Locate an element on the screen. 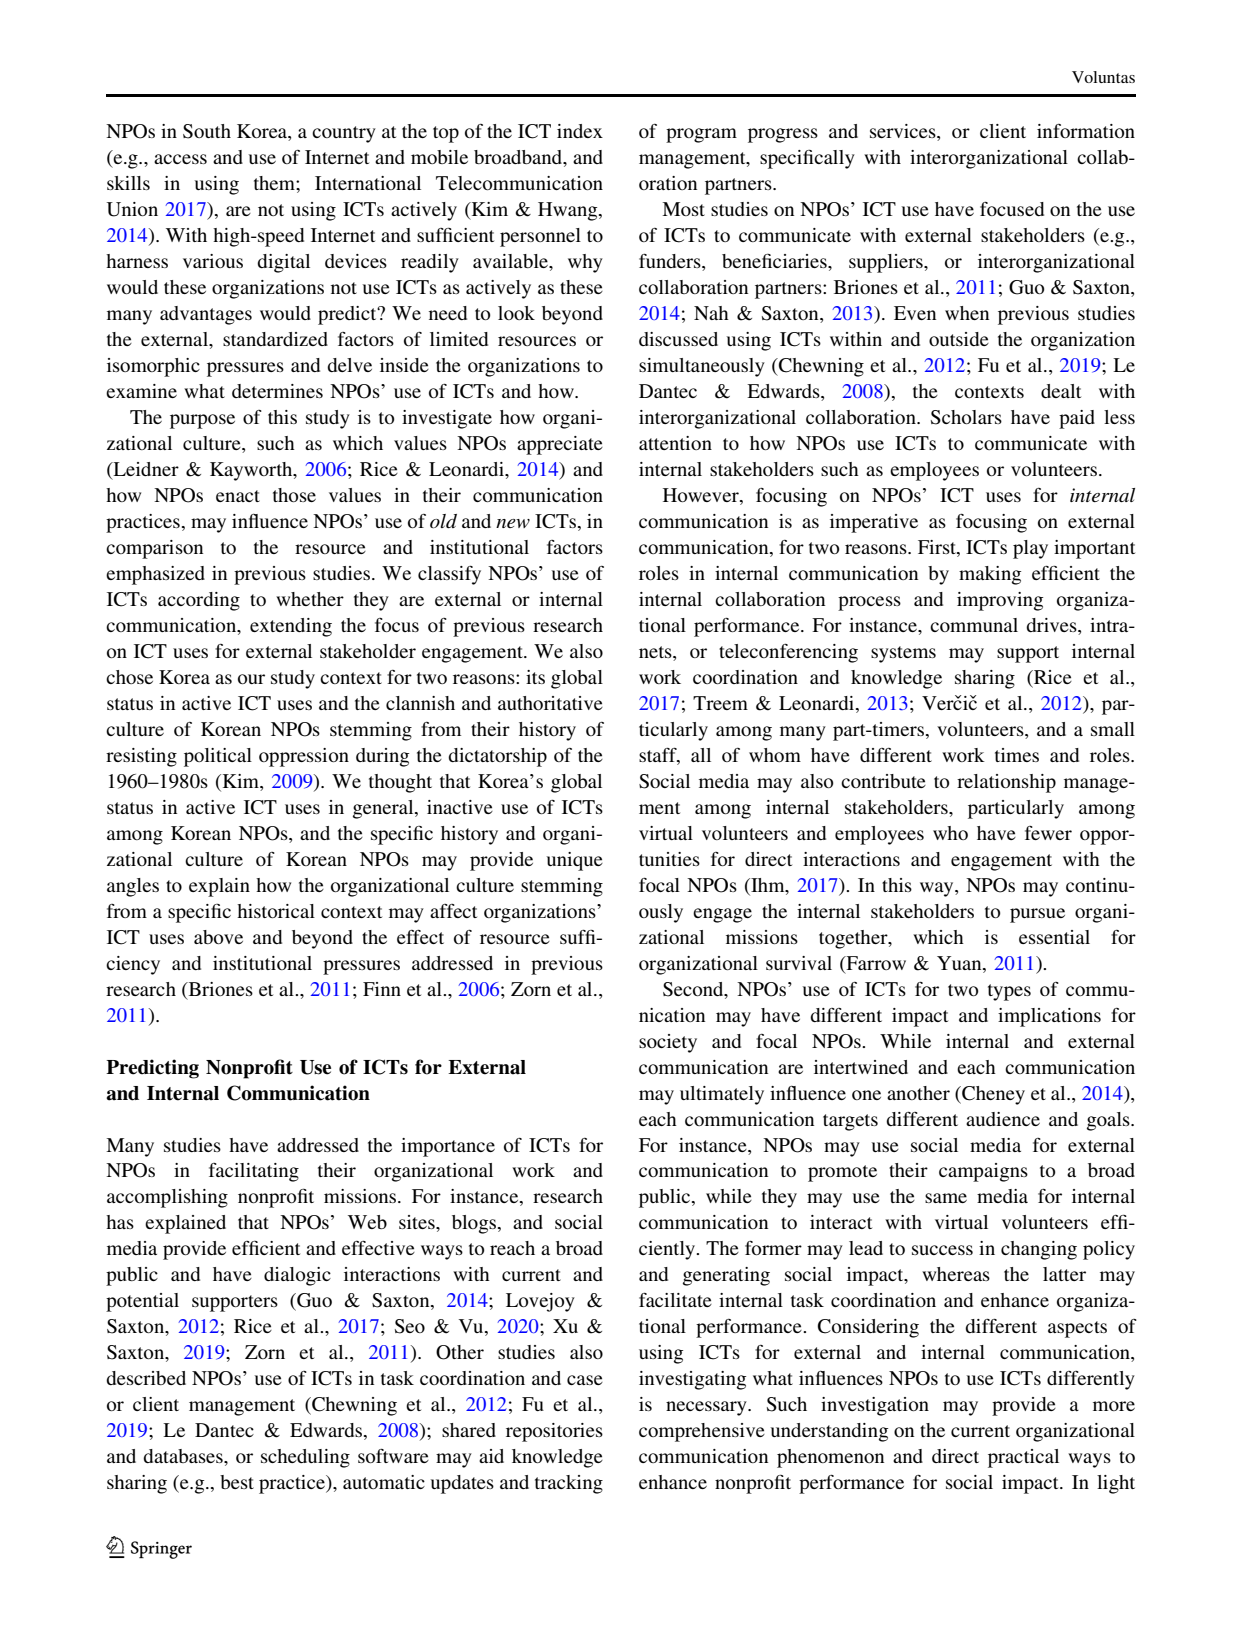 The image size is (1242, 1650). access is located at coordinates (180, 159).
